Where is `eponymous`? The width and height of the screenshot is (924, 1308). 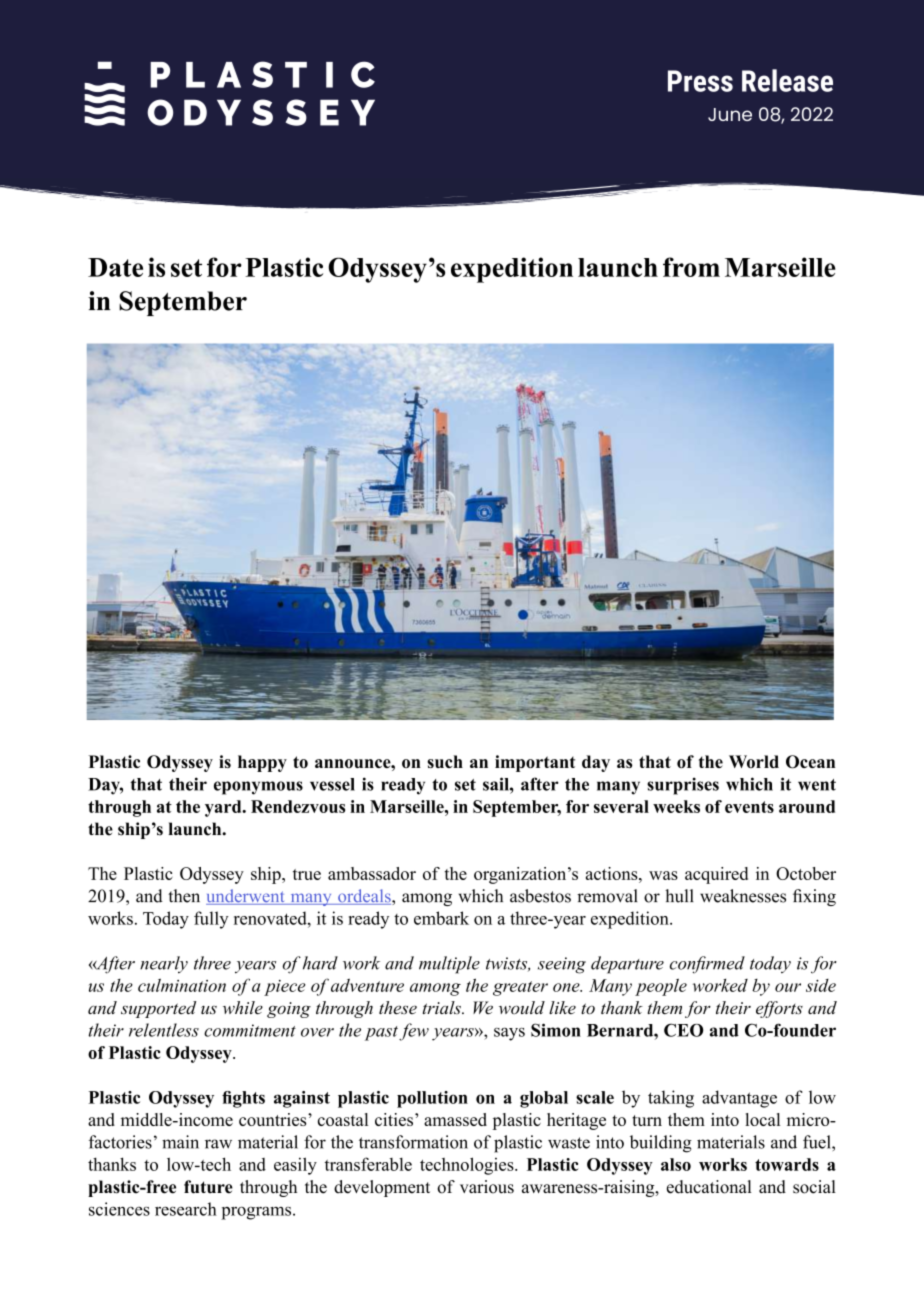
eponymous is located at coordinates (258, 788).
